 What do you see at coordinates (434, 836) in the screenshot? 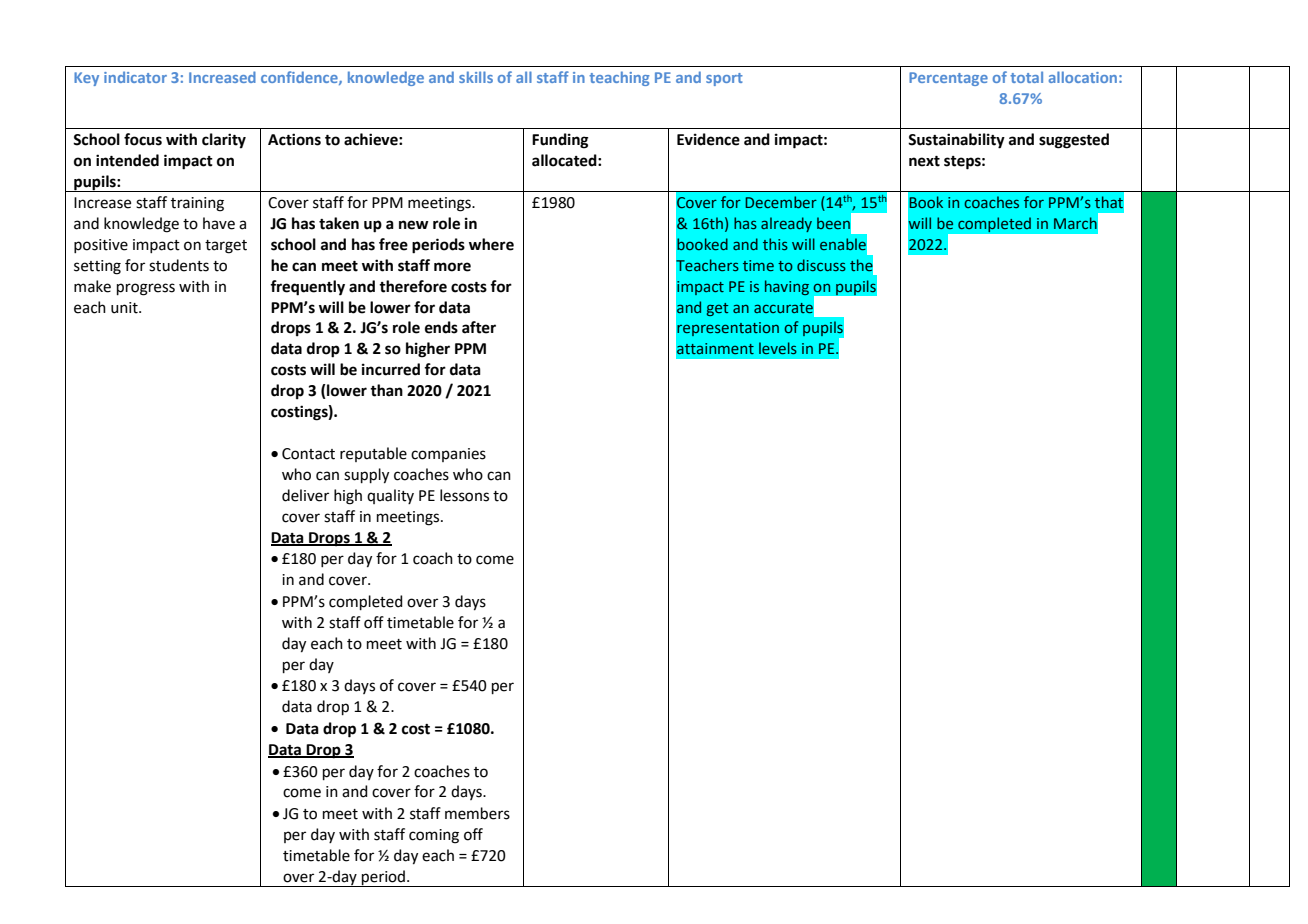
I see `coming` at bounding box center [434, 836].
